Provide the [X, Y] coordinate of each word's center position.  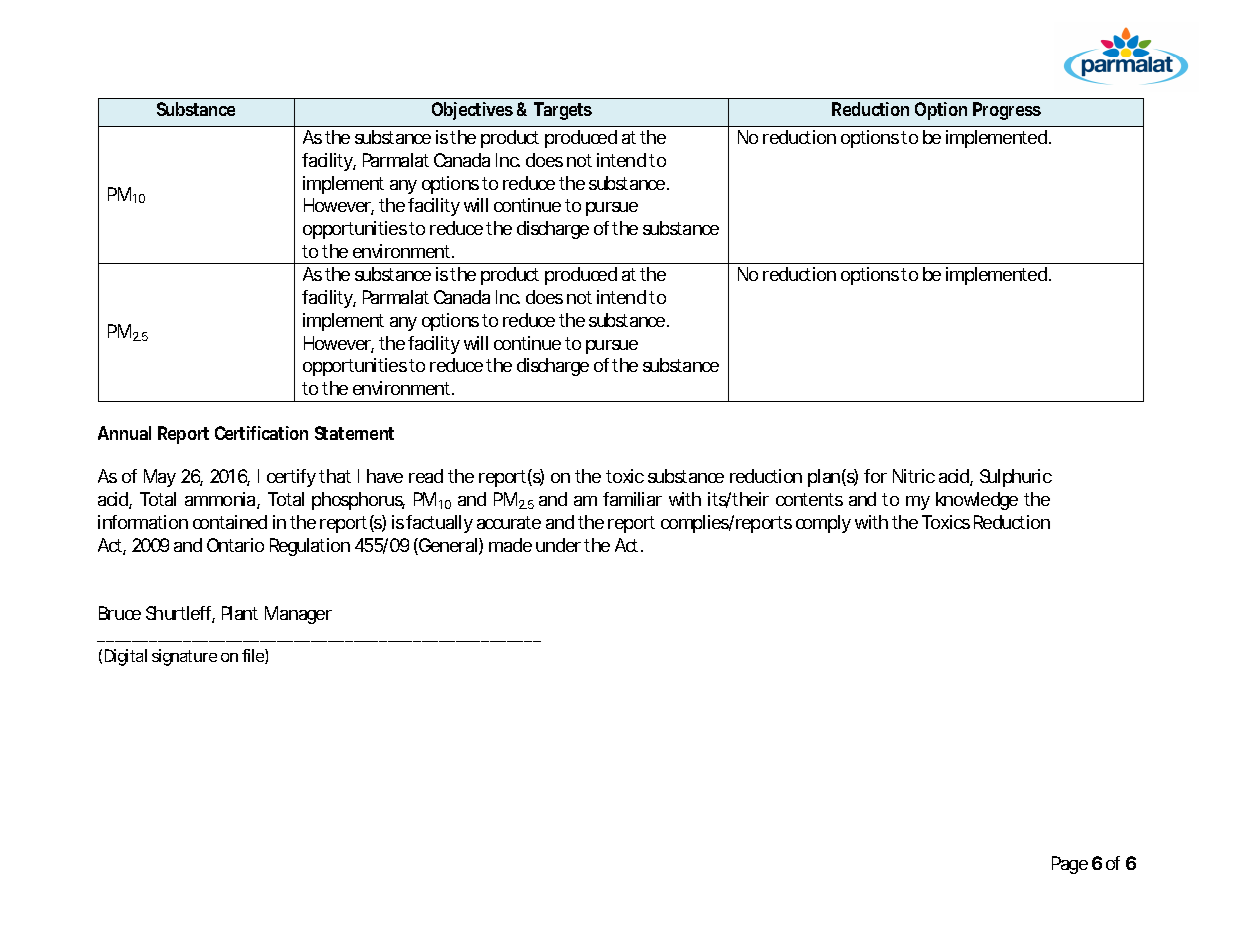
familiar [632, 499]
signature [184, 657]
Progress [1007, 111]
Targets [563, 111]
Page [1070, 865]
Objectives [472, 111]
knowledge [977, 501]
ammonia [221, 500]
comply [823, 524]
